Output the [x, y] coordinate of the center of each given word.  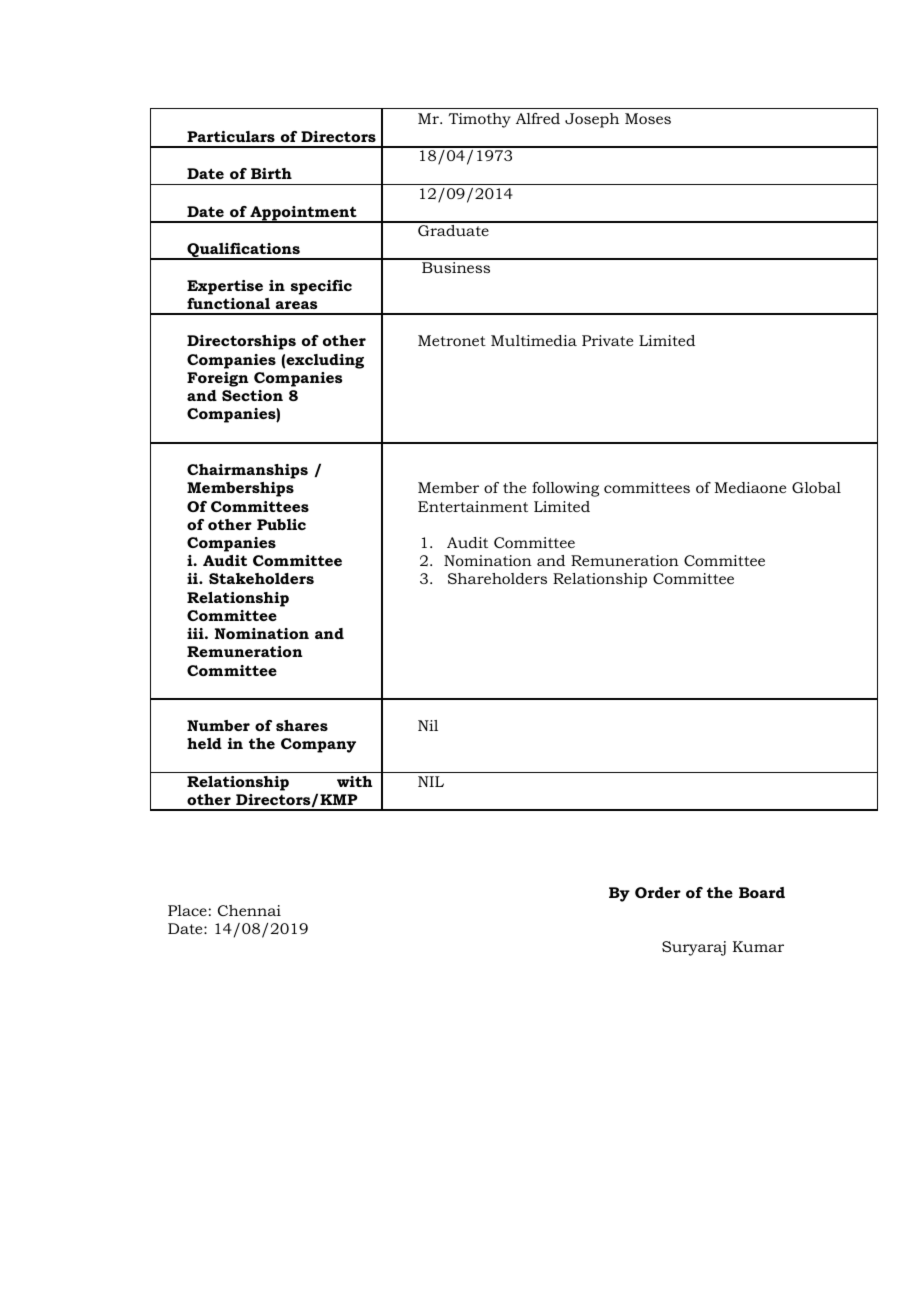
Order [658, 892]
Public [281, 524]
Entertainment [473, 506]
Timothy [480, 120]
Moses [648, 118]
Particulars [231, 136]
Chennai [249, 910]
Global [816, 487]
